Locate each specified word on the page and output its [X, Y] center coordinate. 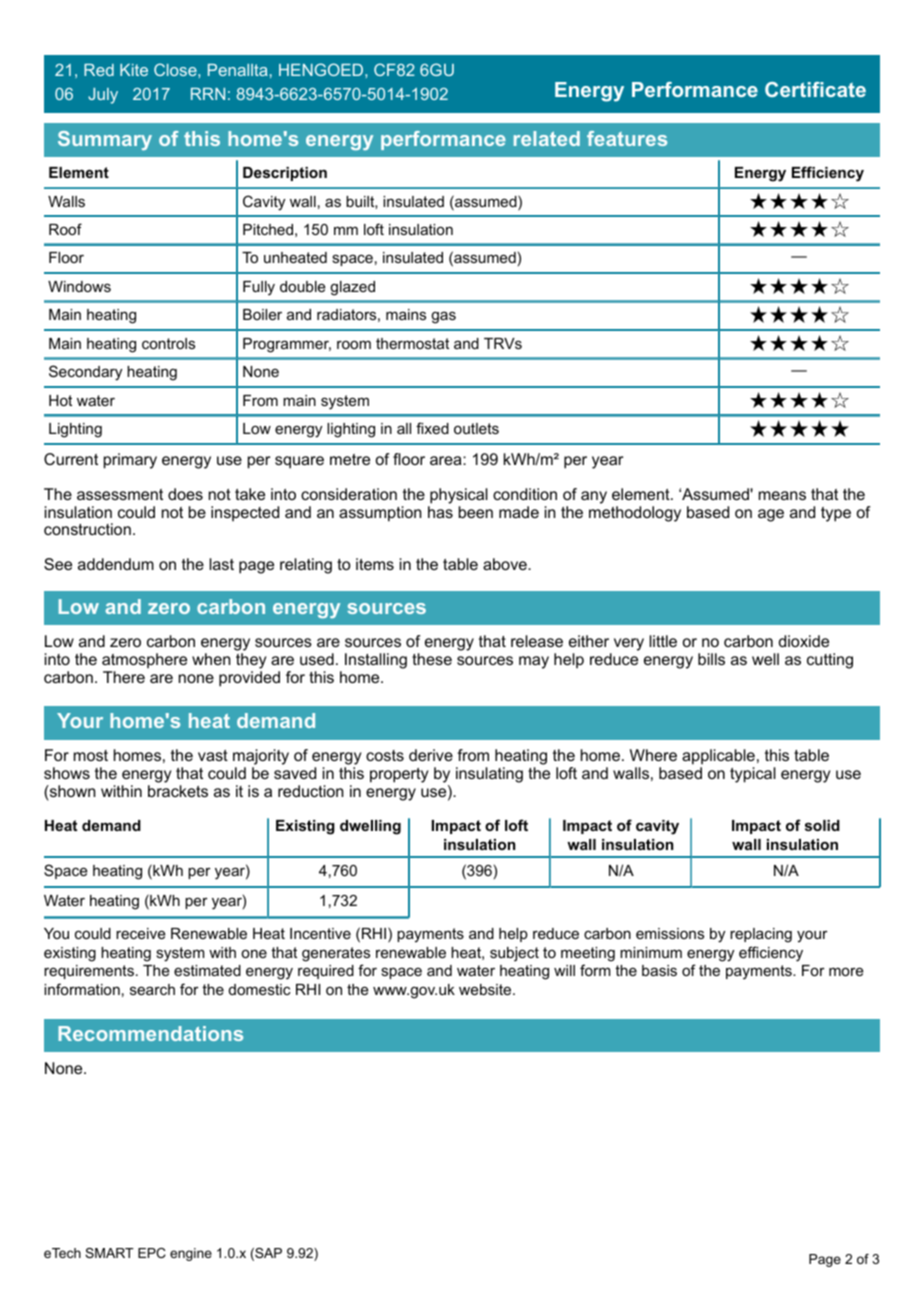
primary [130, 461]
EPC [152, 1253]
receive [141, 933]
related [547, 138]
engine [191, 1254]
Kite [134, 70]
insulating [489, 775]
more [846, 971]
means [782, 495]
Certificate [815, 89]
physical [459, 496]
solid [822, 825]
